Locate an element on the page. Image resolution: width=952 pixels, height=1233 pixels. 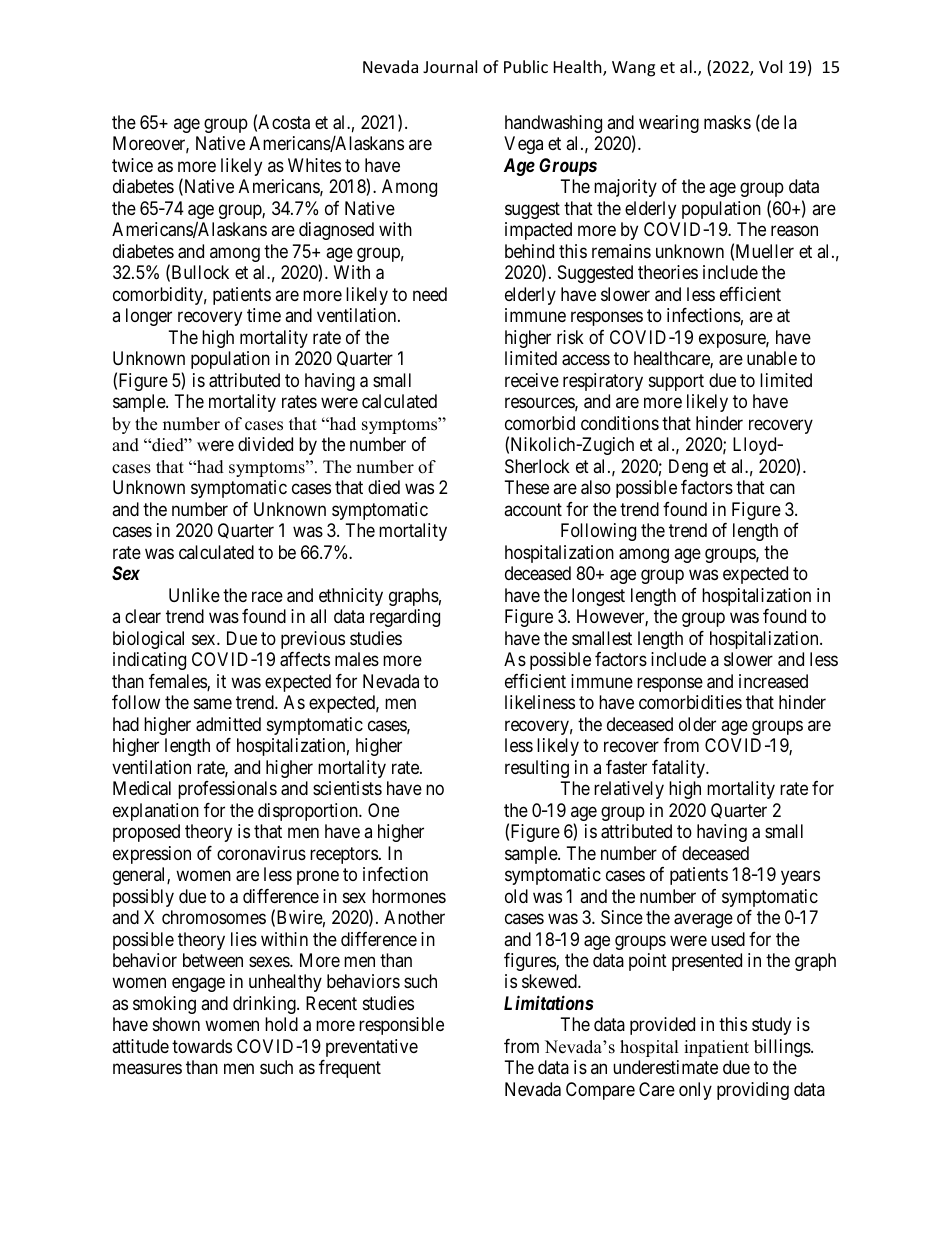
Unlike is located at coordinates (194, 595).
